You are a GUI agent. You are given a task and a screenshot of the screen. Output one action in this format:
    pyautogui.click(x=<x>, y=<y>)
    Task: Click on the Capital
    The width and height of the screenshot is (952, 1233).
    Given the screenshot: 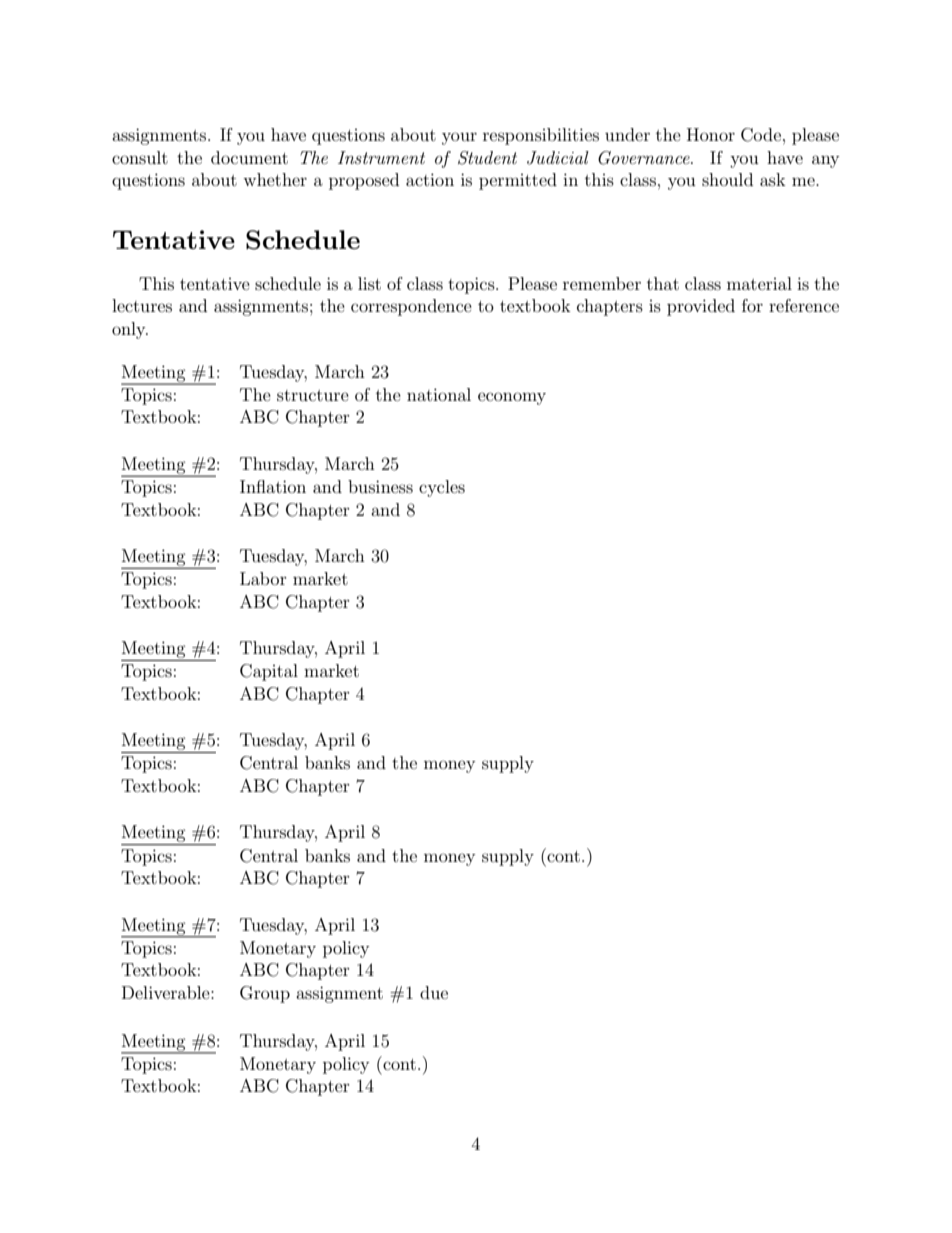 What is the action you would take?
    pyautogui.click(x=269, y=672)
